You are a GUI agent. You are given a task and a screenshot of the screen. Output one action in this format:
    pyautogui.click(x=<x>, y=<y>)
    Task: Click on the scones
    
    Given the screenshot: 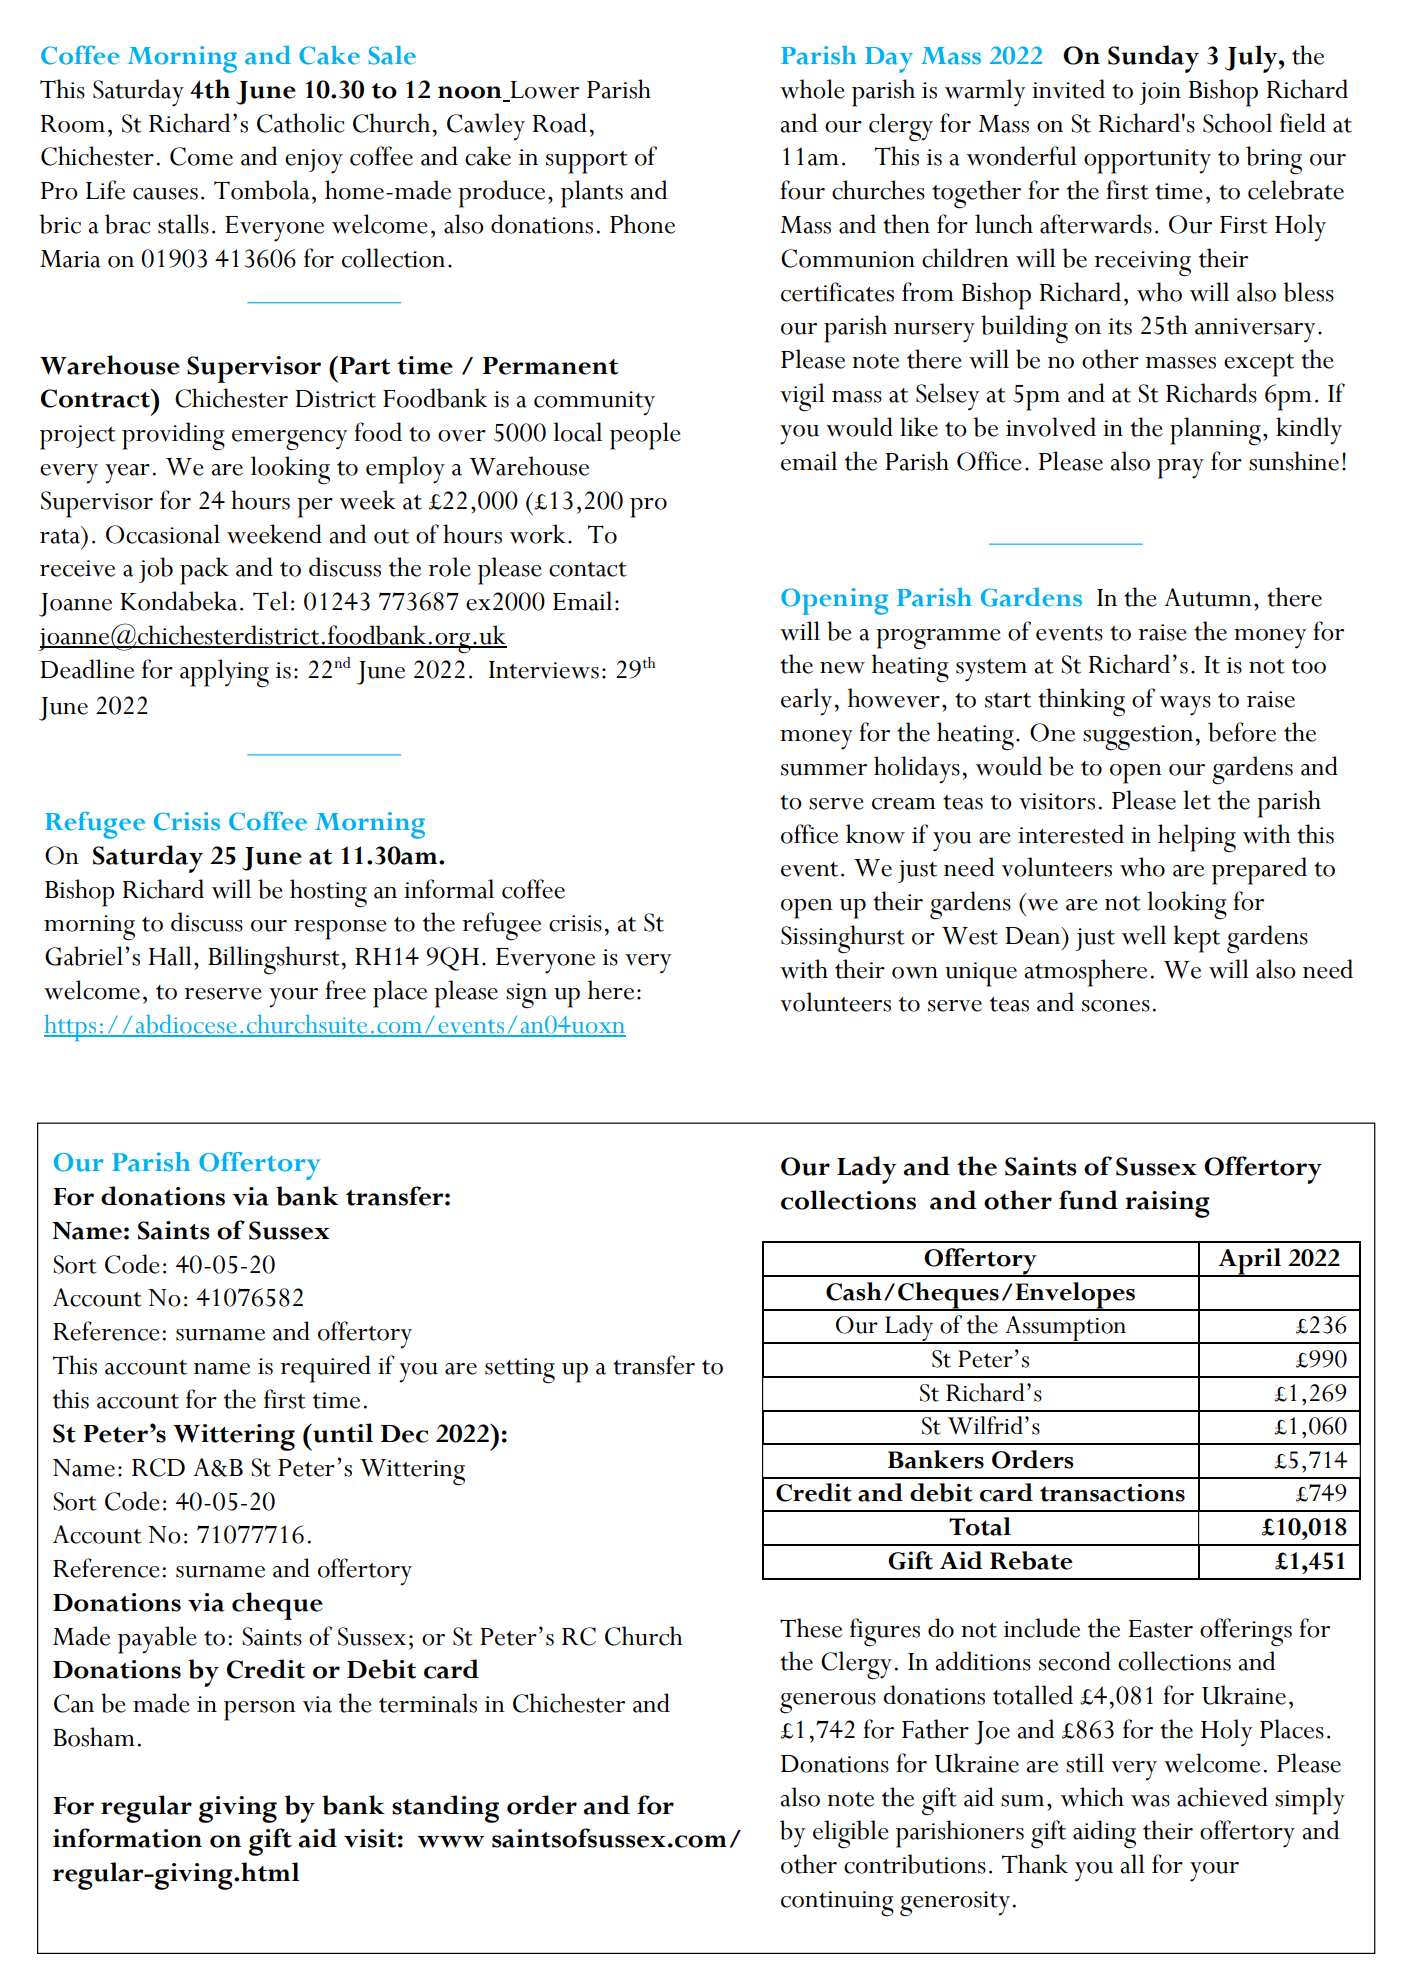 What is the action you would take?
    pyautogui.click(x=1116, y=1006)
